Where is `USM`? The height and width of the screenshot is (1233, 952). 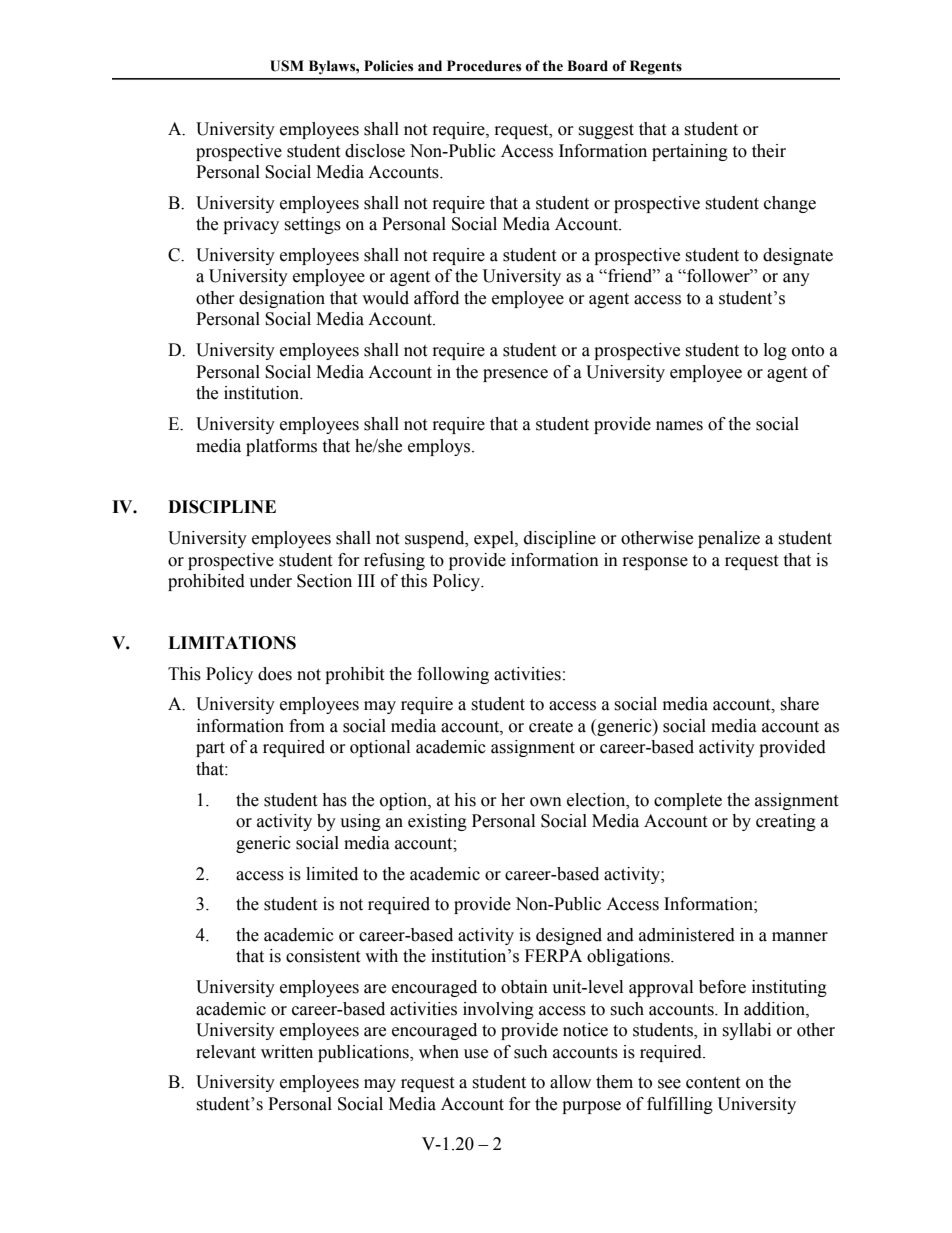 USM is located at coordinates (287, 66).
